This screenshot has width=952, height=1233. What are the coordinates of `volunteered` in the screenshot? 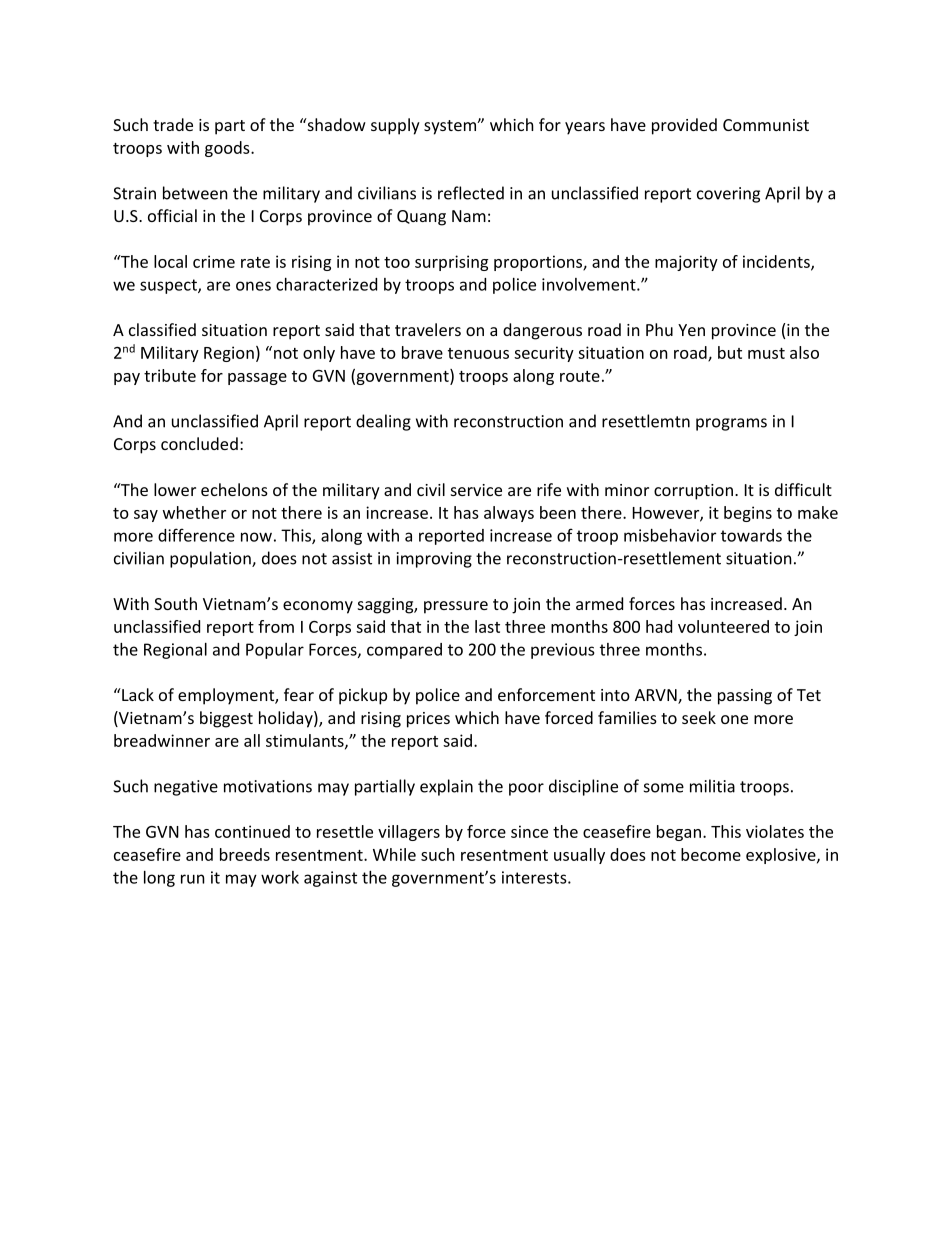 It's located at (723, 626).
